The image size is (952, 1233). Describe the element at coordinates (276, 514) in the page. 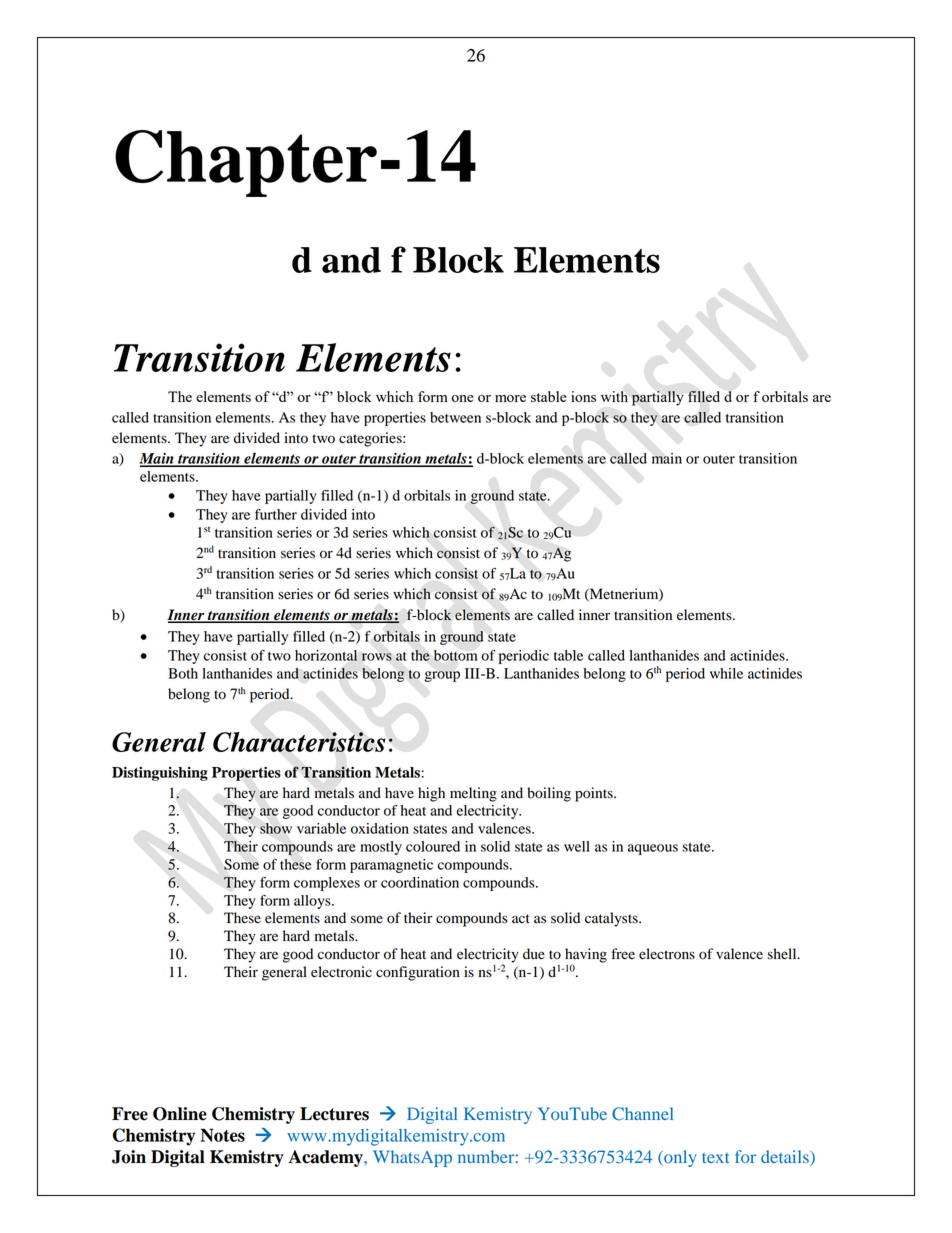

I see `further` at that location.
